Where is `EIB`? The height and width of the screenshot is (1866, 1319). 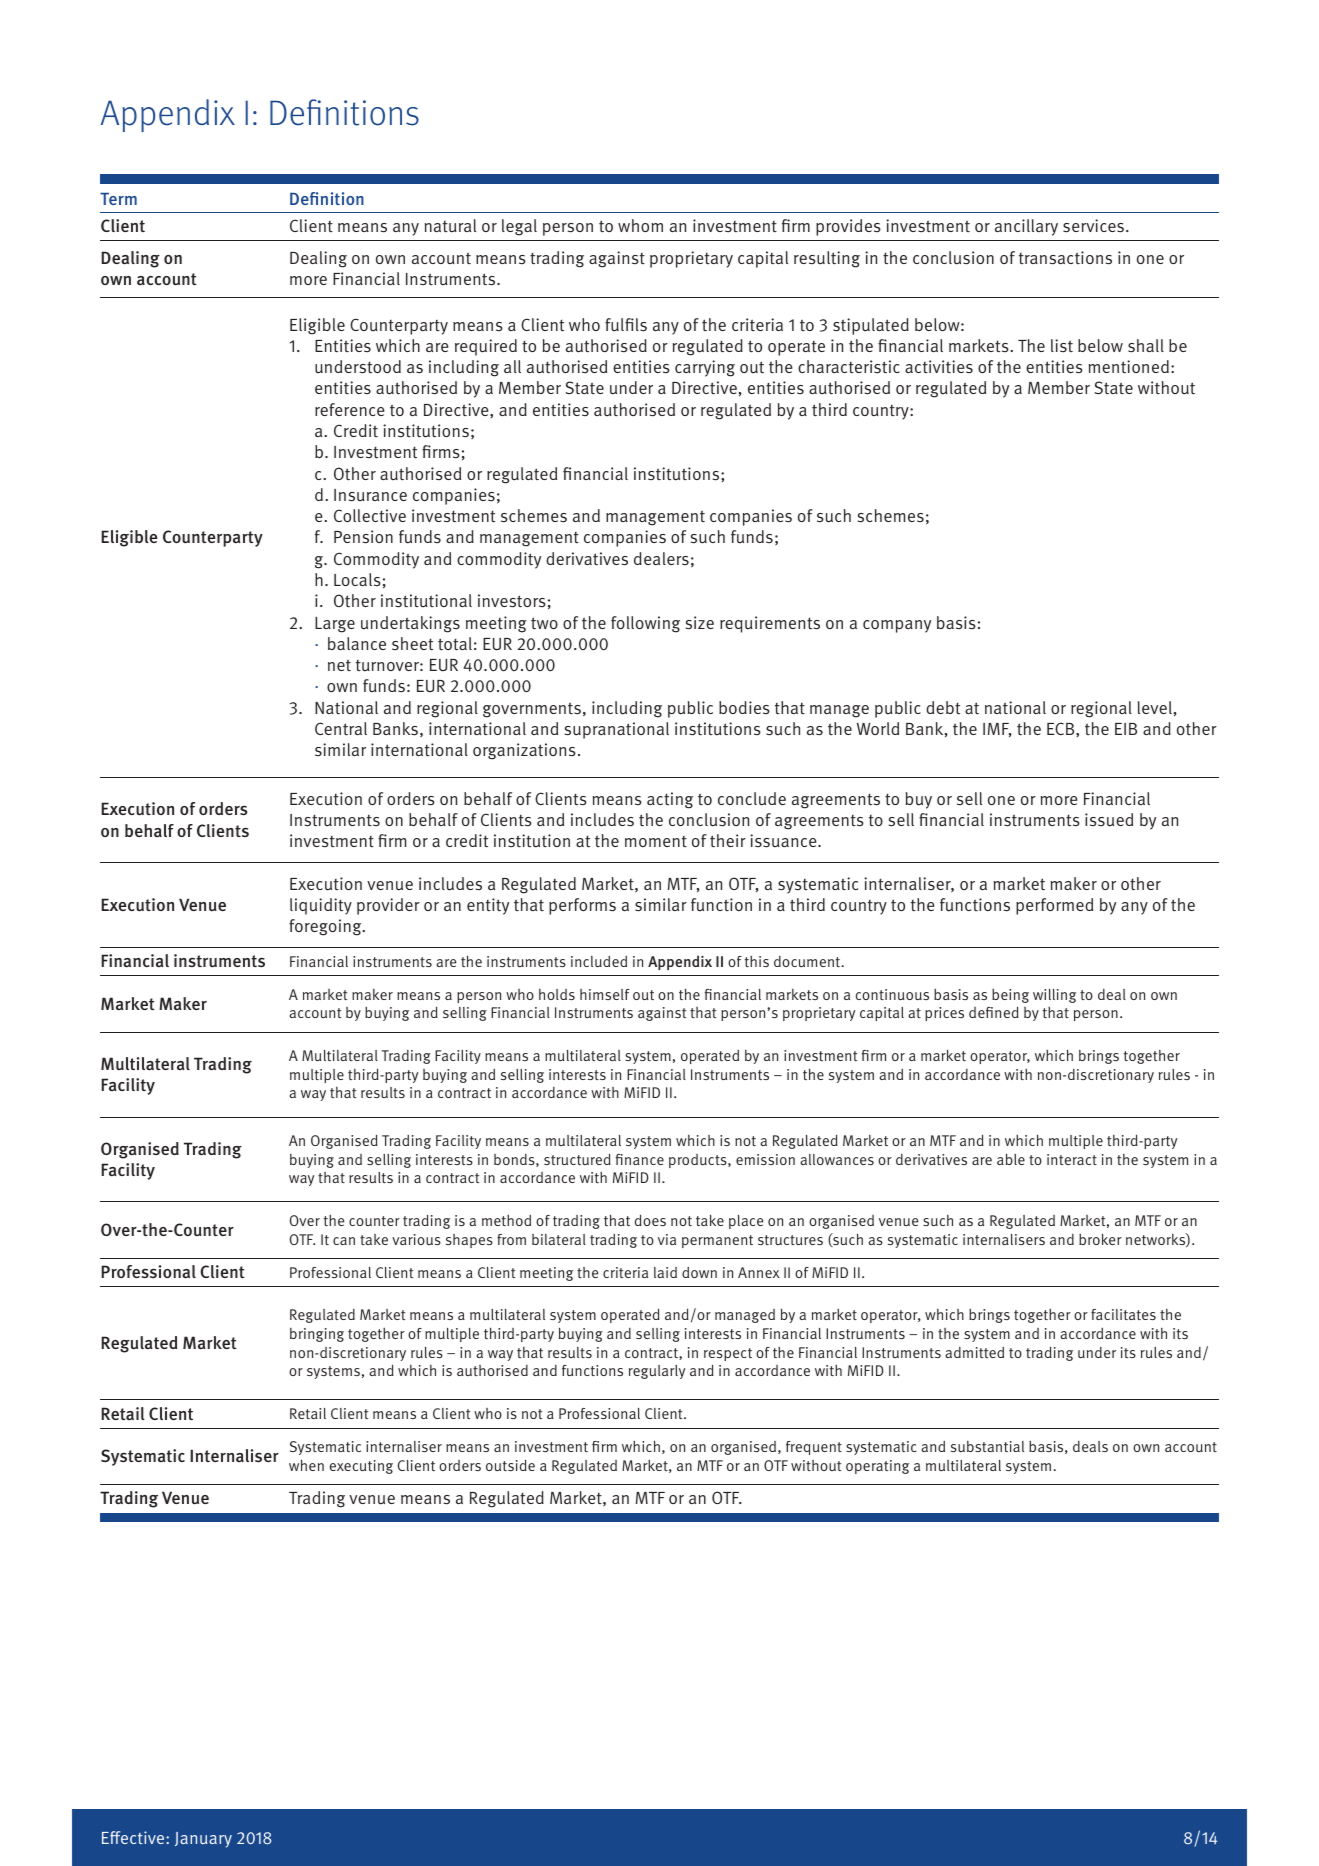 EIB is located at coordinates (1126, 729).
